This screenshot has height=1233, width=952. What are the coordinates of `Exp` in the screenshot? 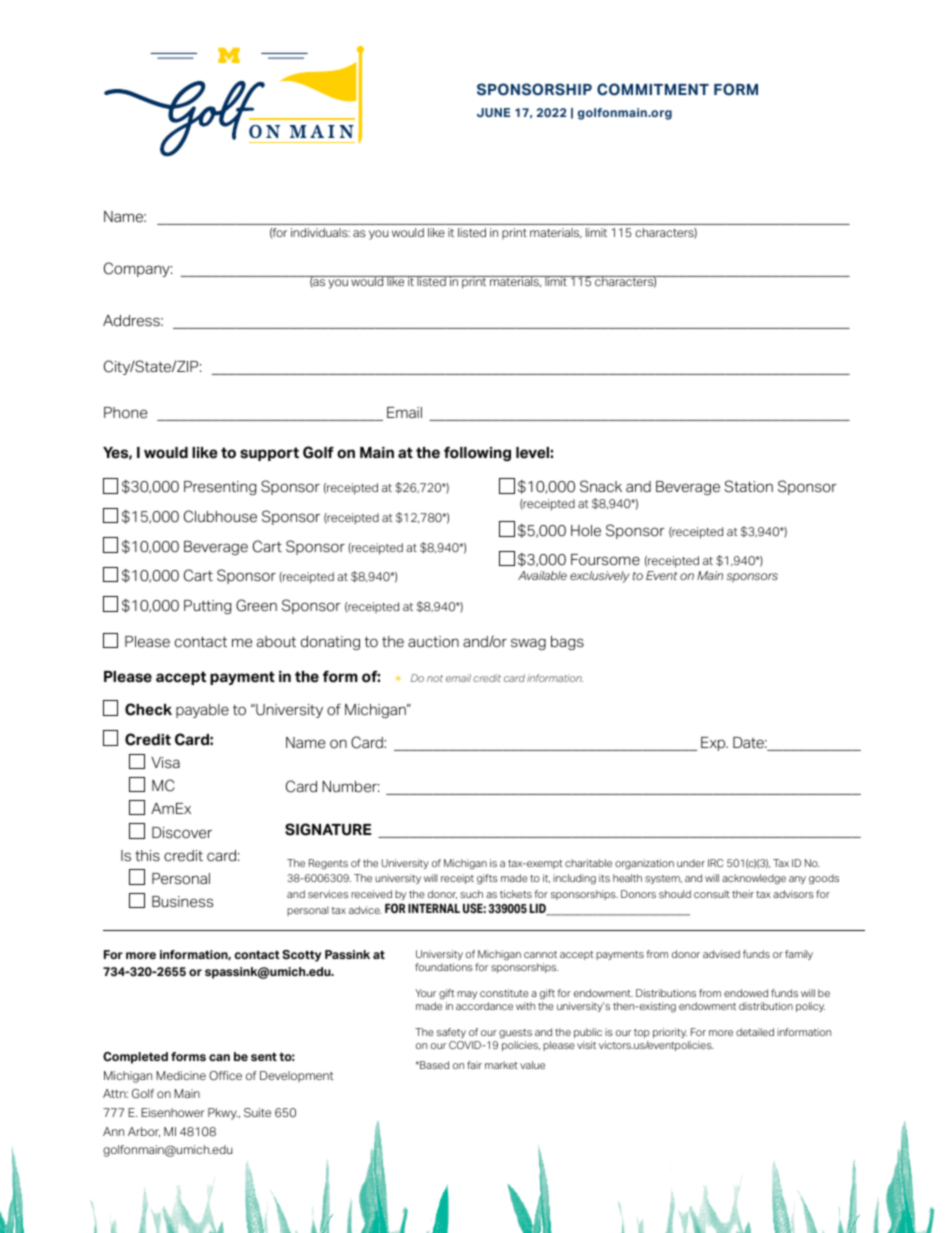 It's located at (714, 744).
